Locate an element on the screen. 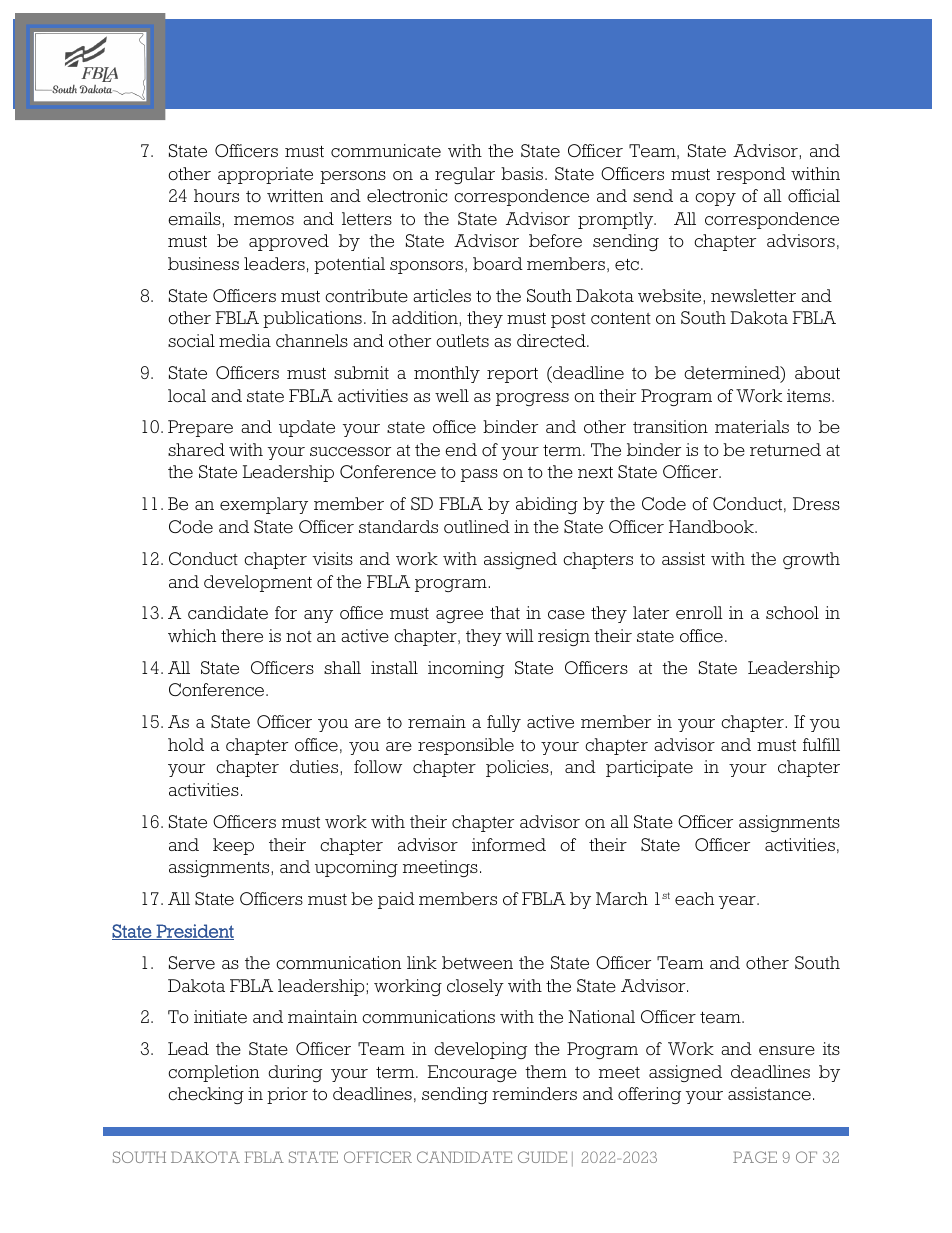 This screenshot has height=1233, width=952. appropriate is located at coordinates (265, 175).
